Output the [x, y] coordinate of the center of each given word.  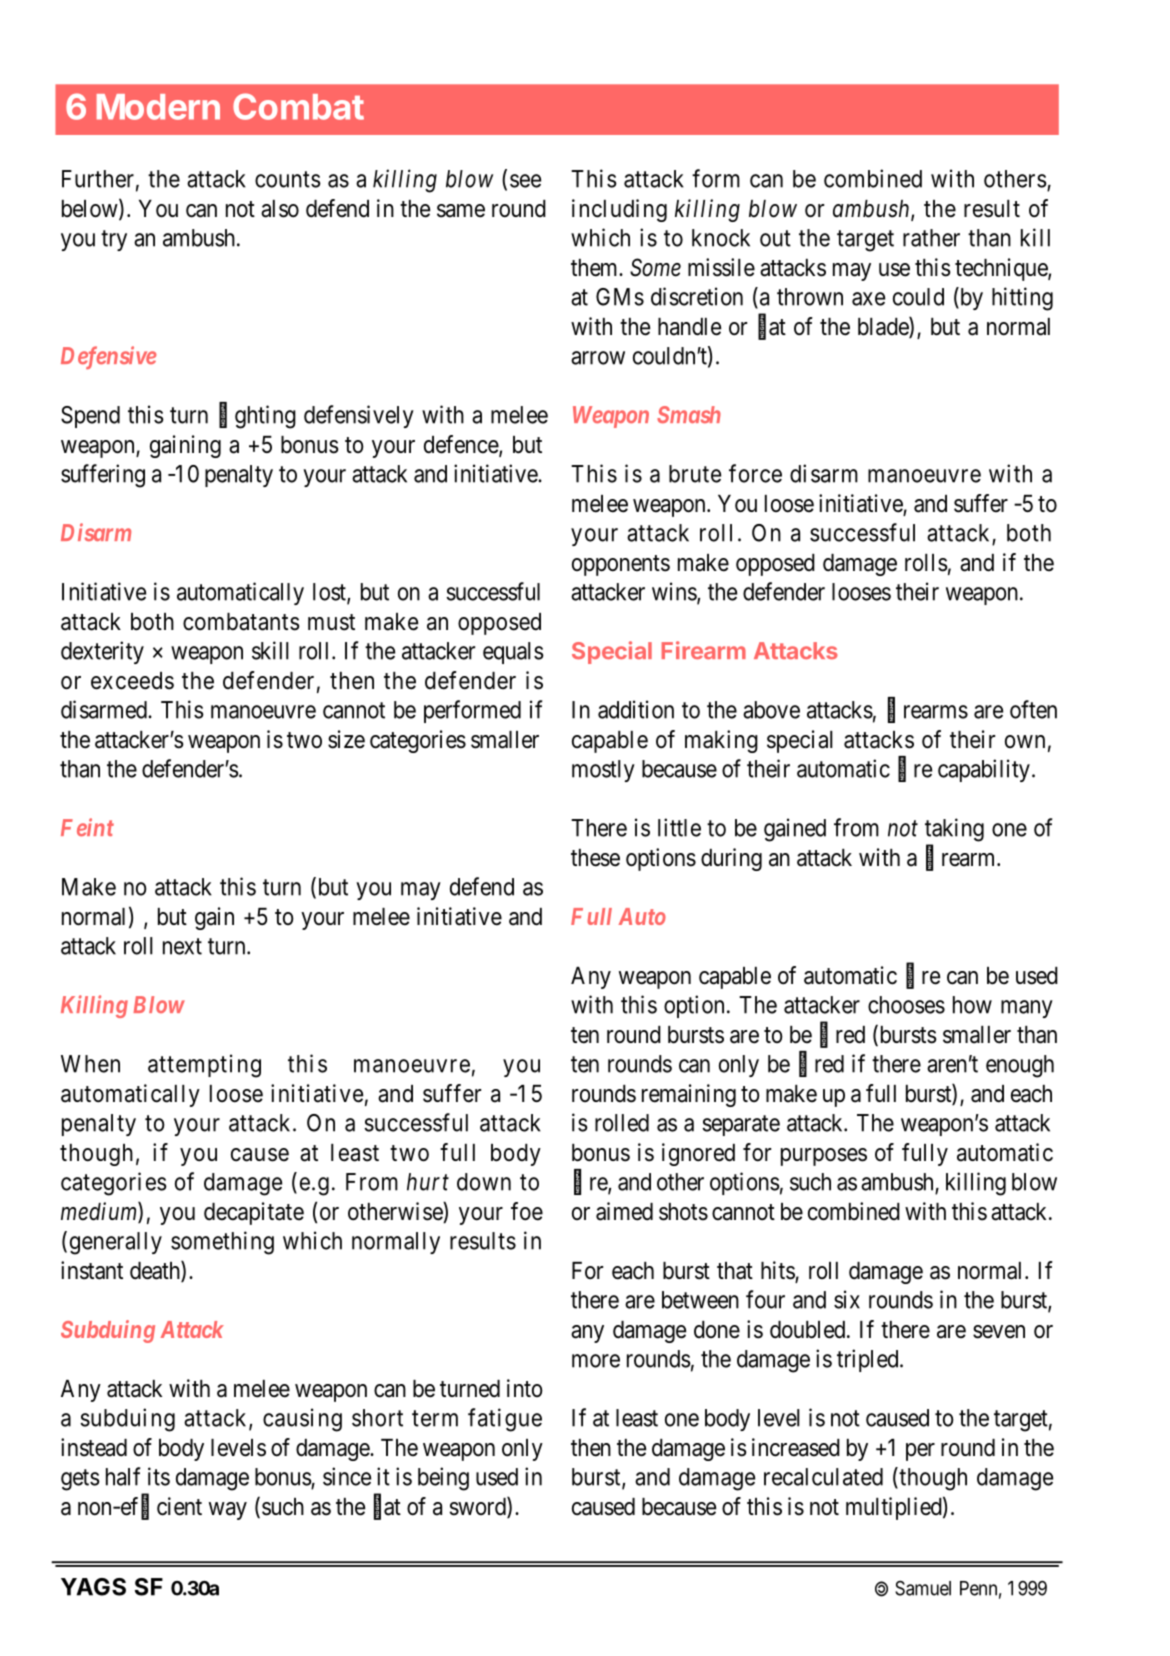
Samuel [923, 1588]
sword [479, 1507]
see [525, 181]
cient [179, 1506]
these [595, 858]
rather [931, 238]
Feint [87, 827]
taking [954, 830]
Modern [158, 107]
